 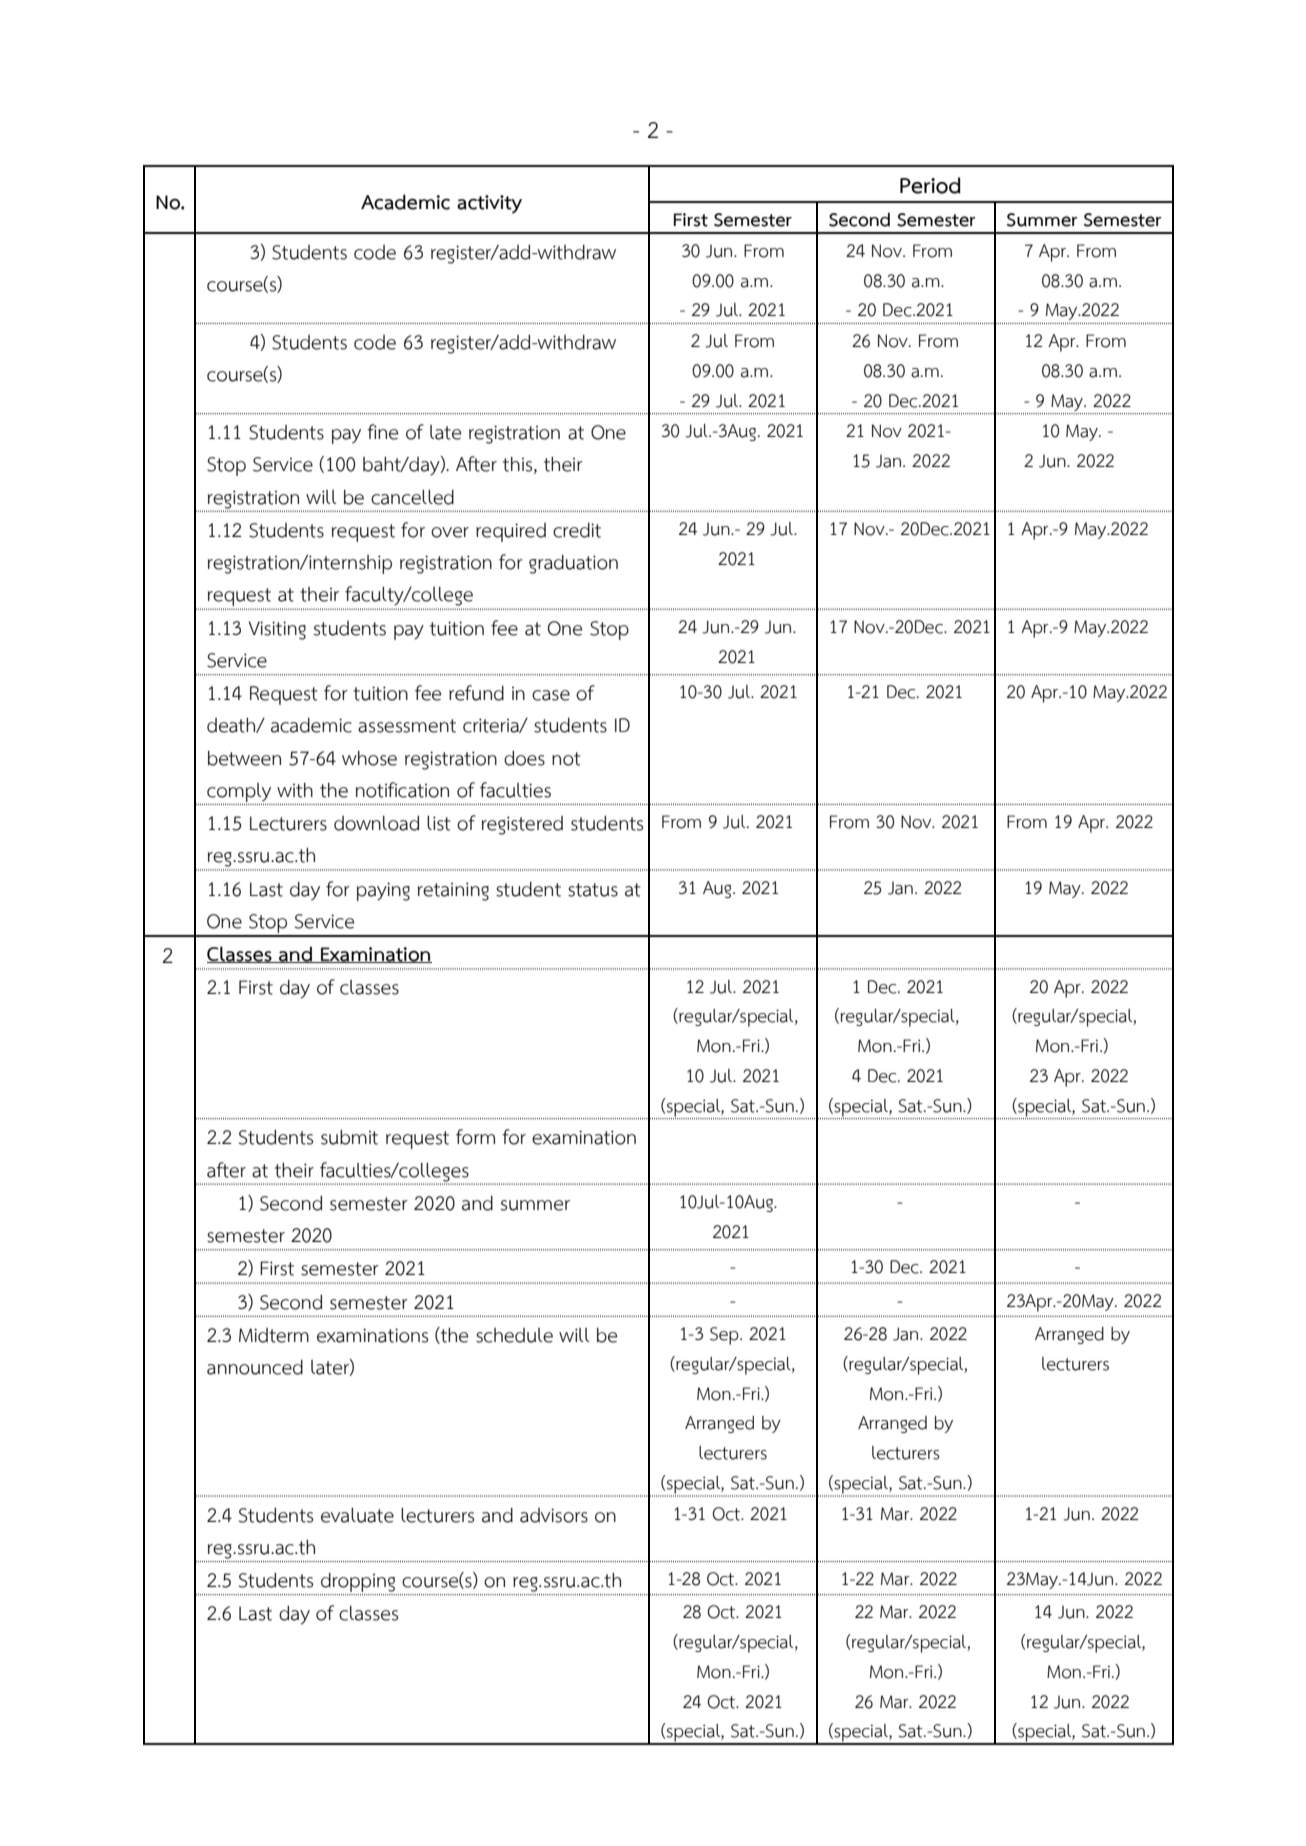 What do you see at coordinates (489, 204) in the document?
I see `activity` at bounding box center [489, 204].
